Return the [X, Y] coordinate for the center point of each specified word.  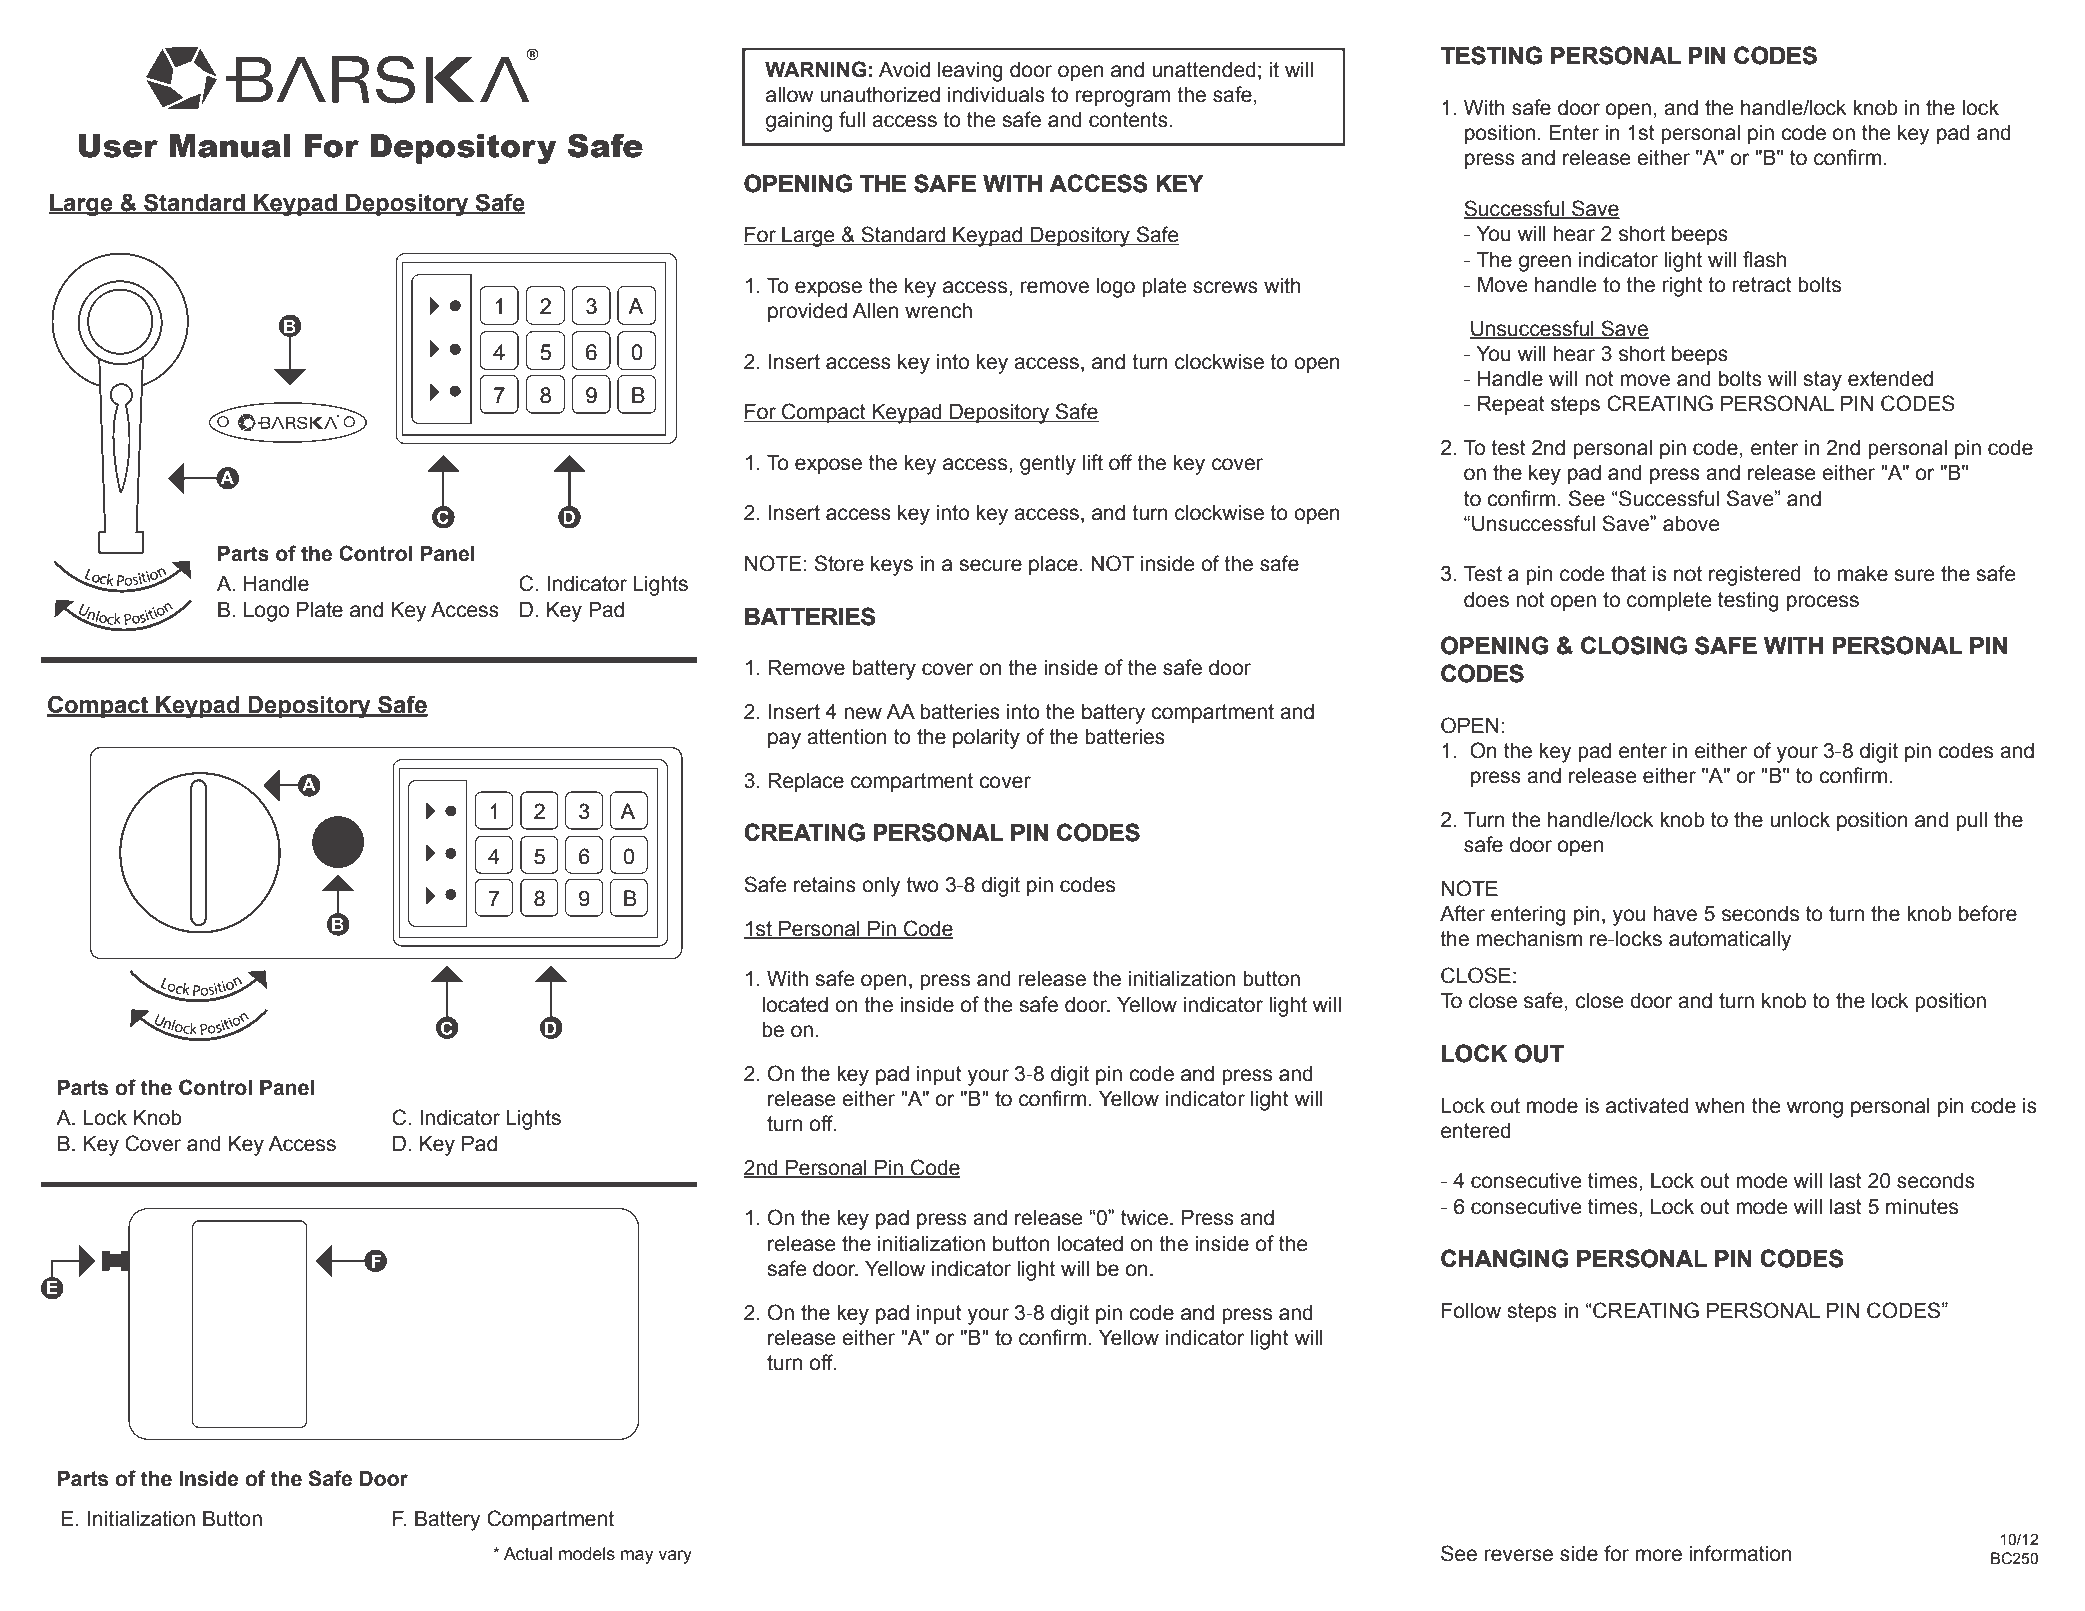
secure [990, 565]
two [922, 885]
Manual [230, 146]
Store [839, 563]
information [1740, 1553]
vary [675, 1557]
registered [1755, 576]
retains [825, 885]
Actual [528, 1554]
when [1720, 1106]
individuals [996, 95]
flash [1764, 259]
